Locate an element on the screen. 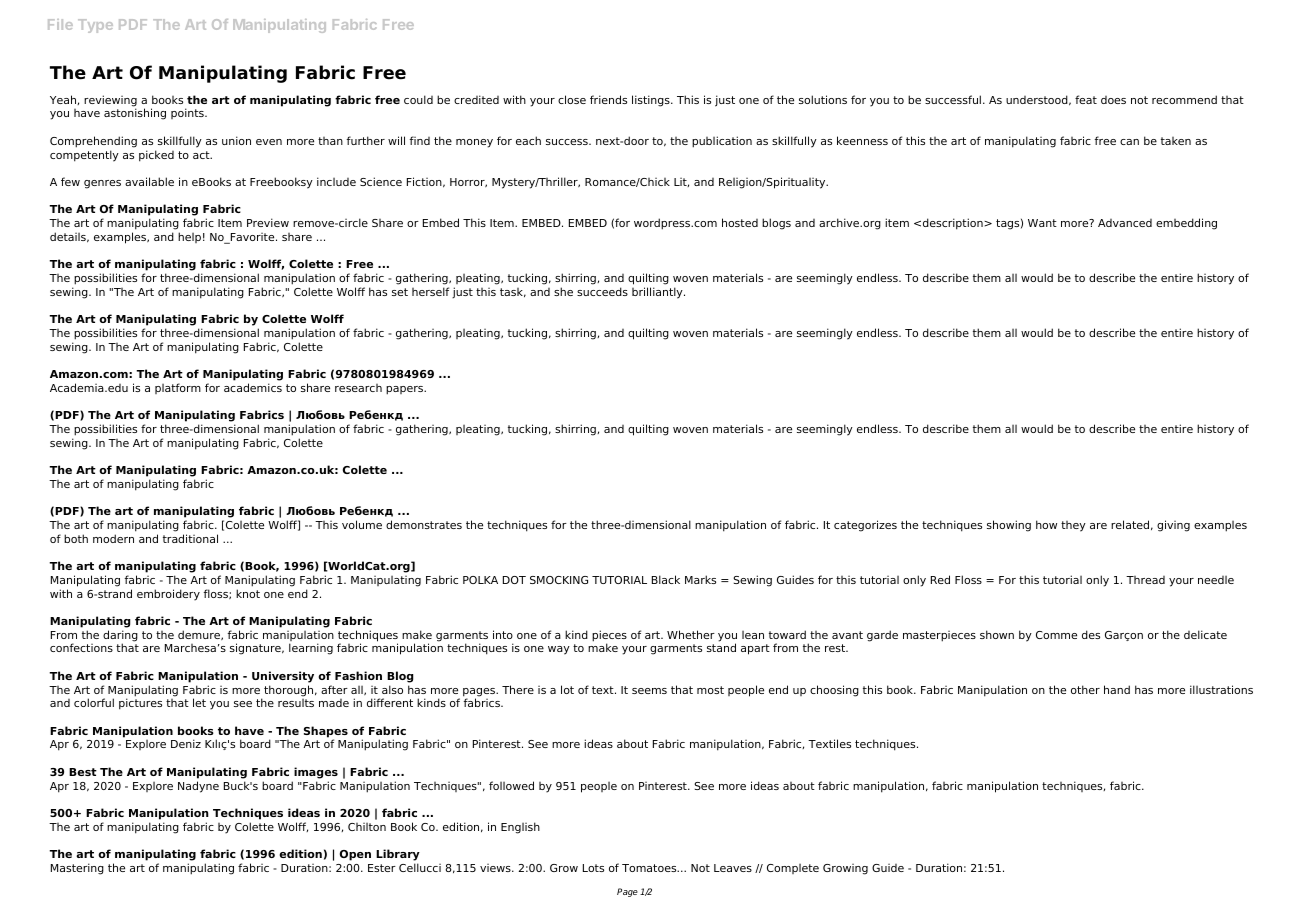  Whether is located at coordinates (691, 634).
